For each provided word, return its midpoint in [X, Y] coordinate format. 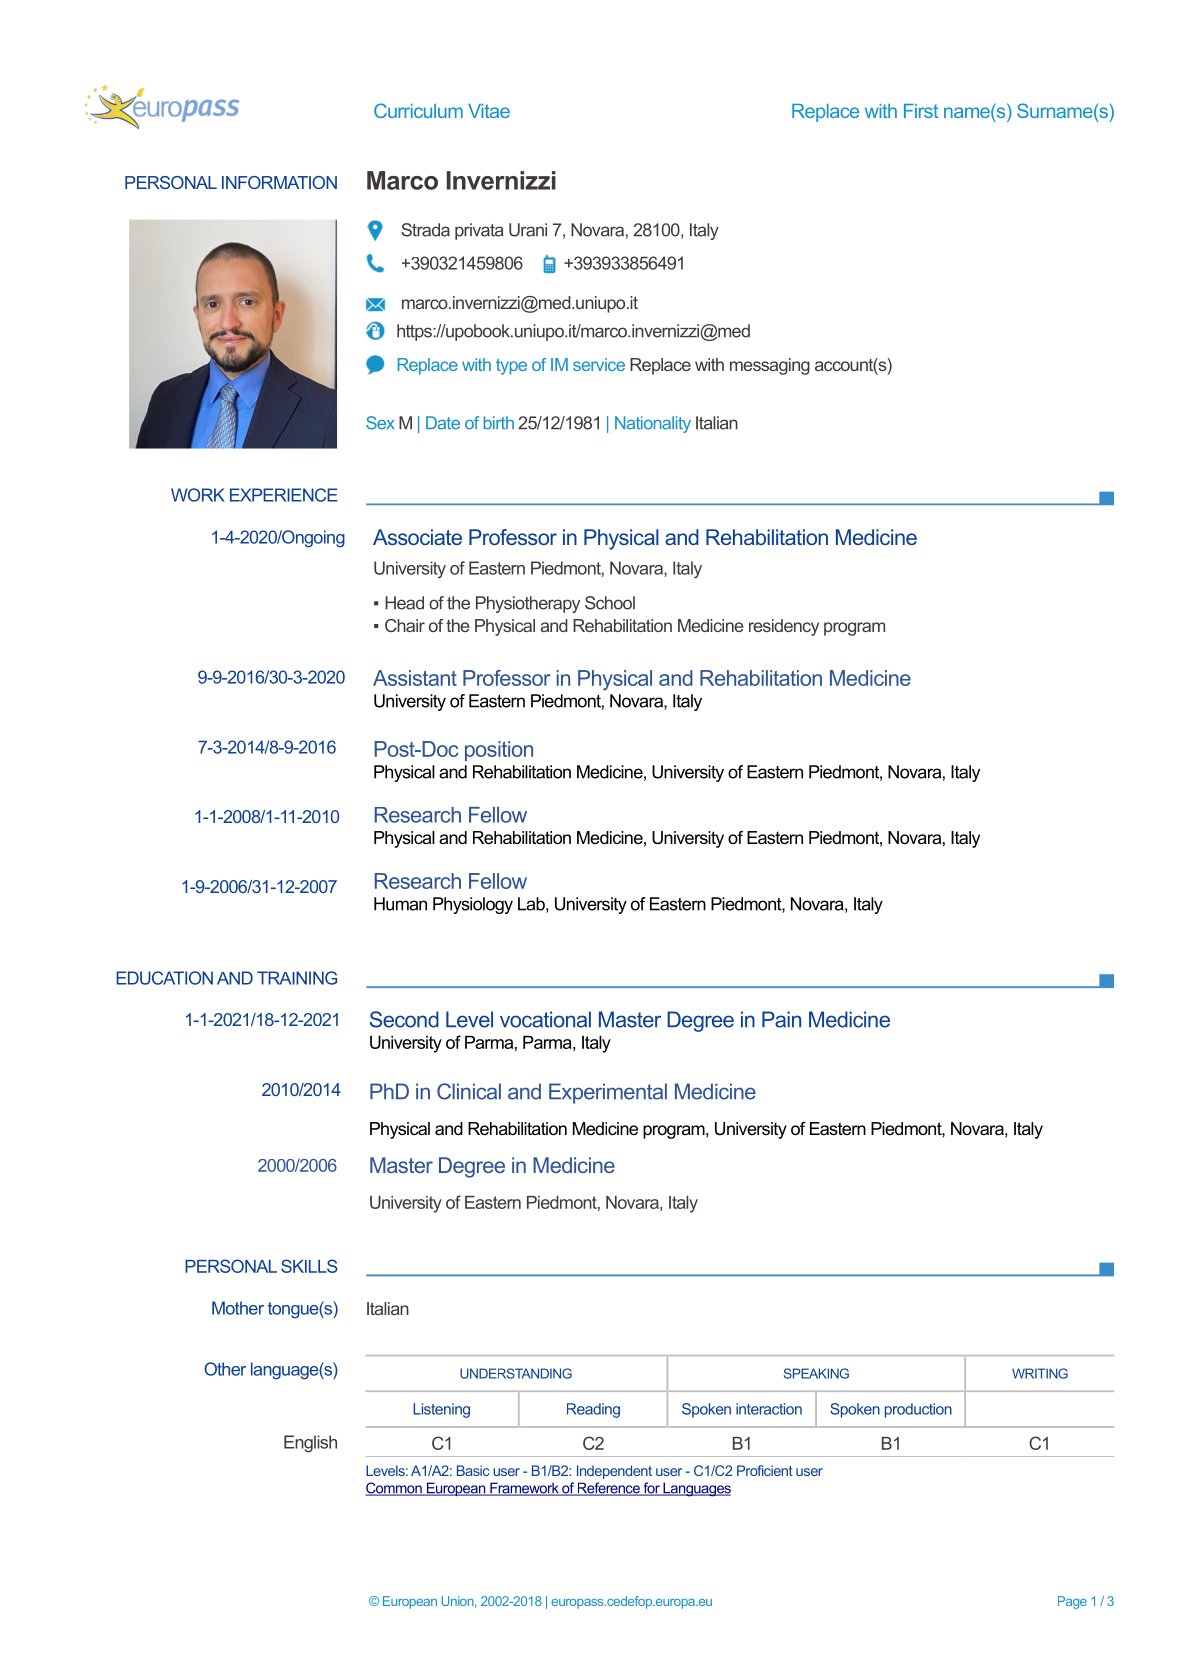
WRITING [1040, 1373]
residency [784, 627]
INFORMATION [279, 182]
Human [400, 904]
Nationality [653, 424]
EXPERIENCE [284, 495]
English [310, 1444]
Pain [781, 1019]
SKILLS [309, 1266]
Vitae [489, 111]
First [921, 111]
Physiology [473, 905]
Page [1072, 1602]
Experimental [608, 1093]
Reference [608, 1489]
